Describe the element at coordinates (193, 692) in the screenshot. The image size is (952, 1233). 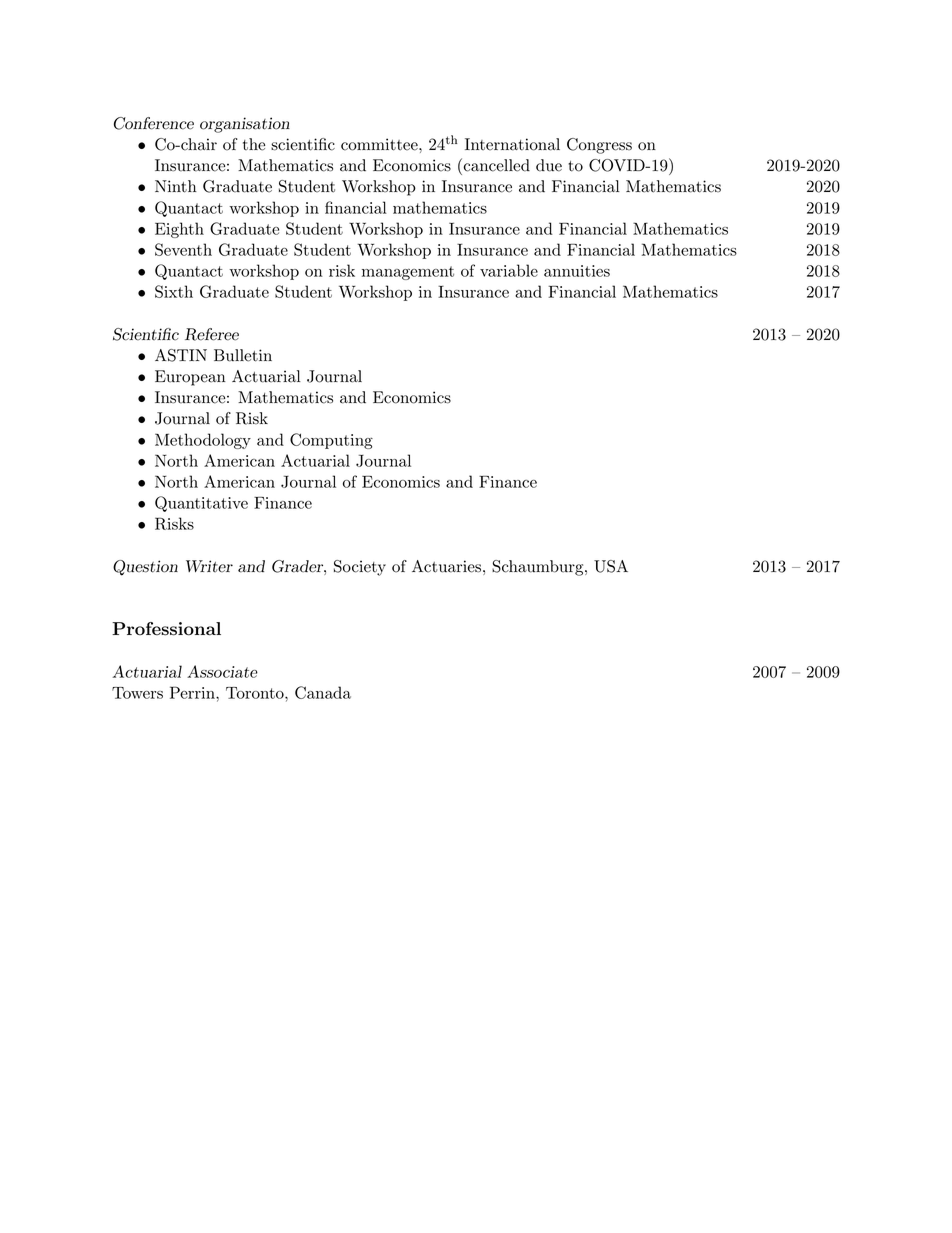
I see `Perrin` at that location.
